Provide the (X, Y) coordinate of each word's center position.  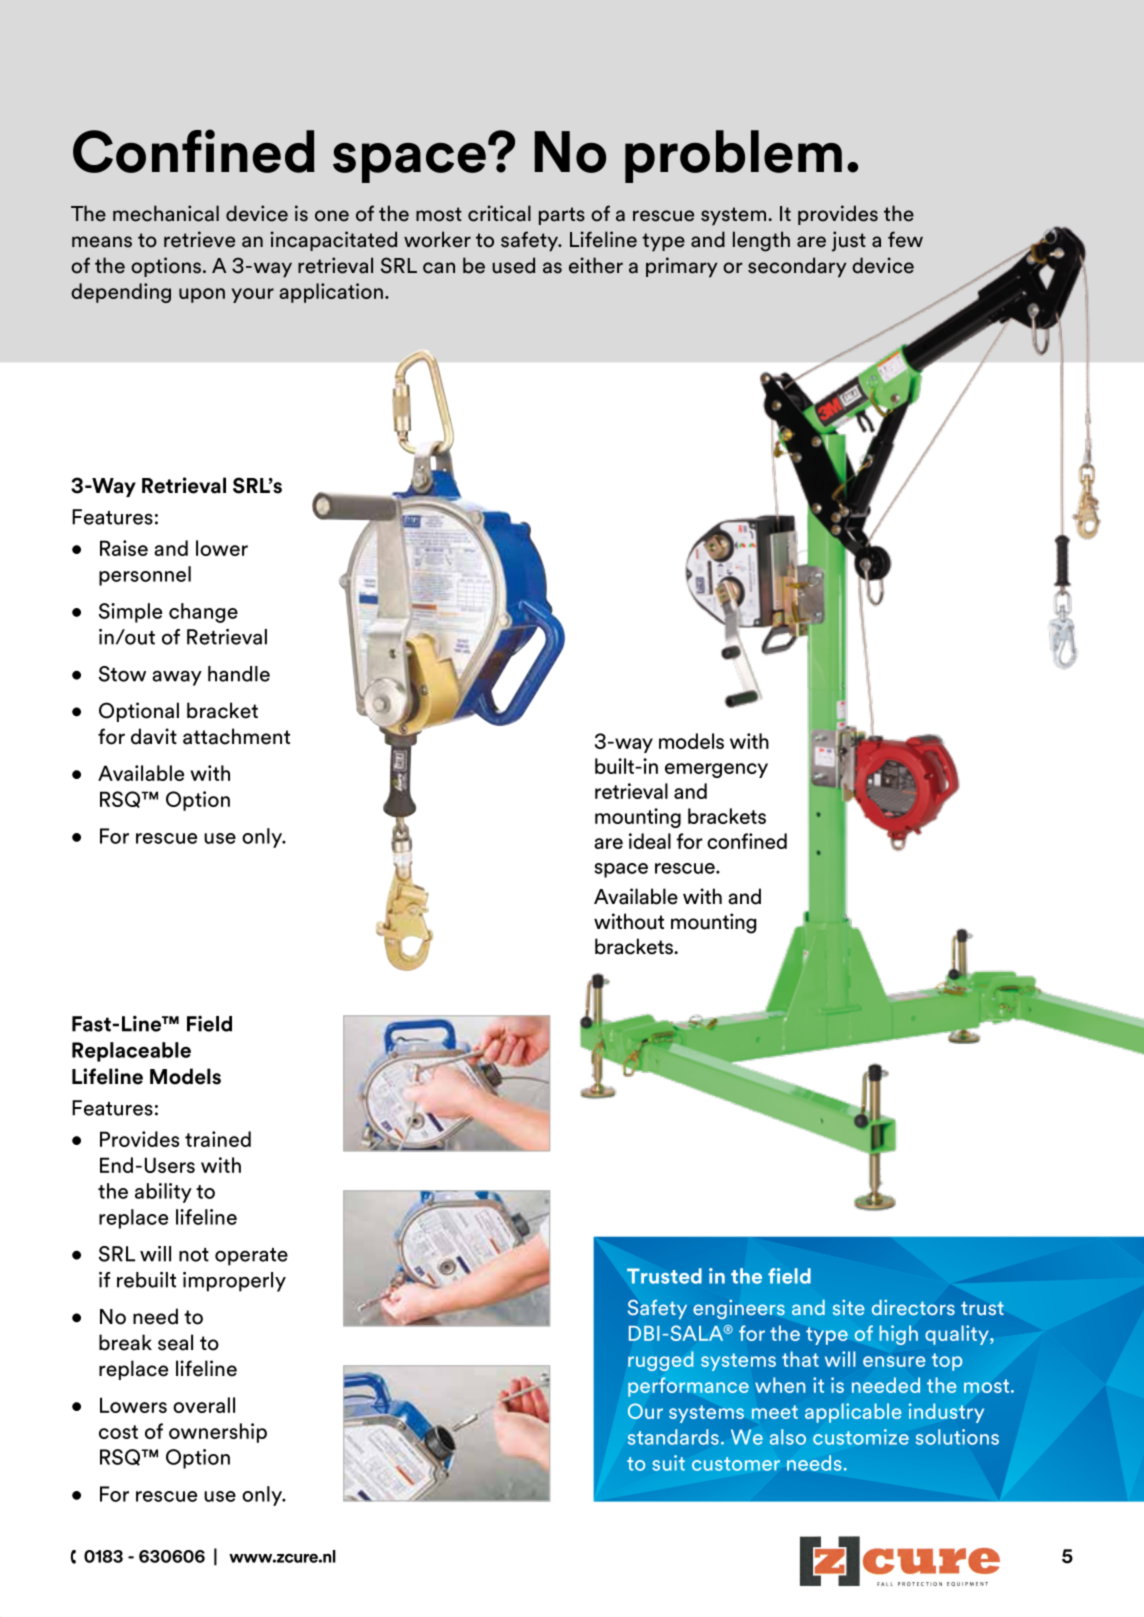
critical (499, 213)
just (849, 241)
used (513, 265)
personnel (145, 576)
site (849, 1307)
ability (163, 1193)
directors (913, 1307)
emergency (716, 770)
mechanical (166, 213)
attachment (236, 736)
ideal (650, 841)
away (177, 678)
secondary (797, 267)
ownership (218, 1433)
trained (218, 1139)
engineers (739, 1309)
